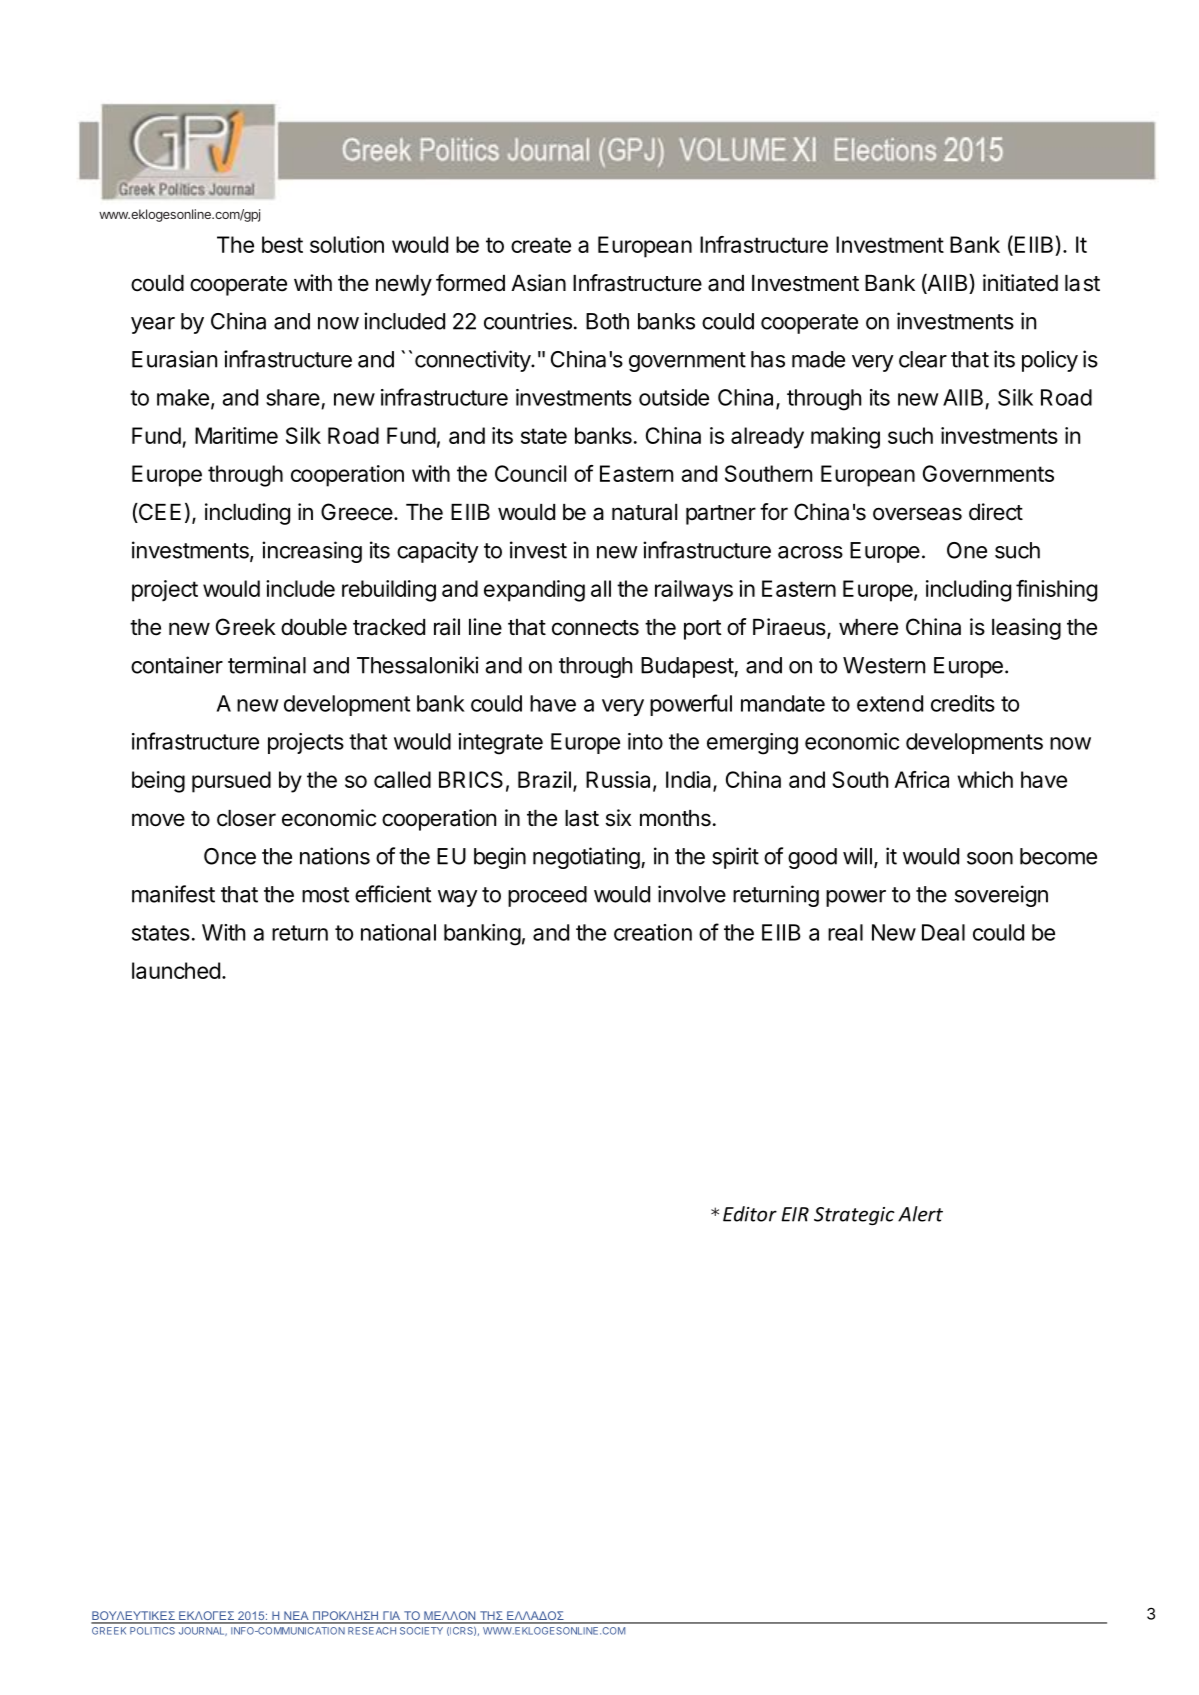  I want to click on credits, so click(963, 703).
